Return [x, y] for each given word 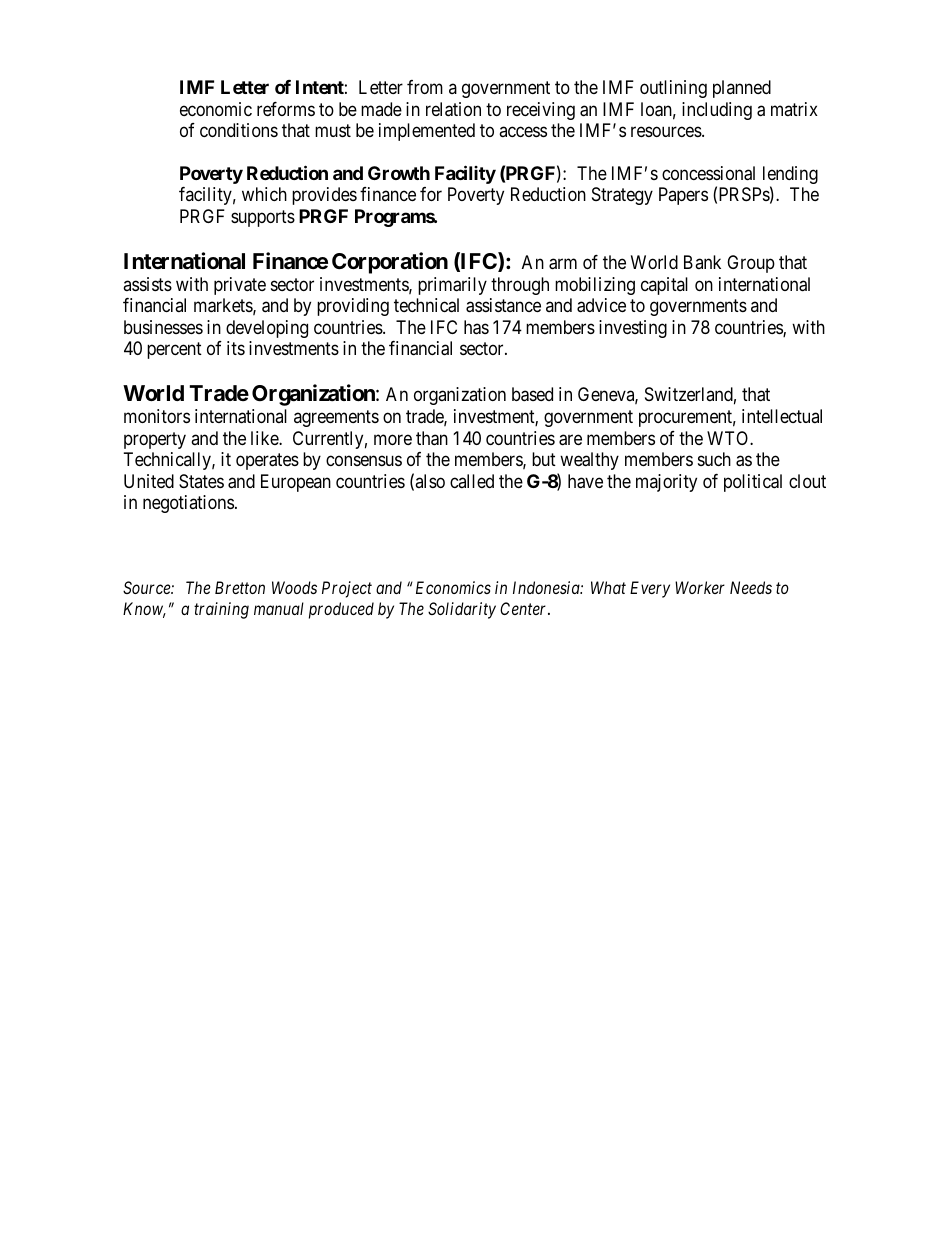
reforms [286, 109]
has [476, 327]
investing [633, 329]
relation [453, 109]
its [236, 348]
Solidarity [462, 610]
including [717, 111]
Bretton [240, 587]
